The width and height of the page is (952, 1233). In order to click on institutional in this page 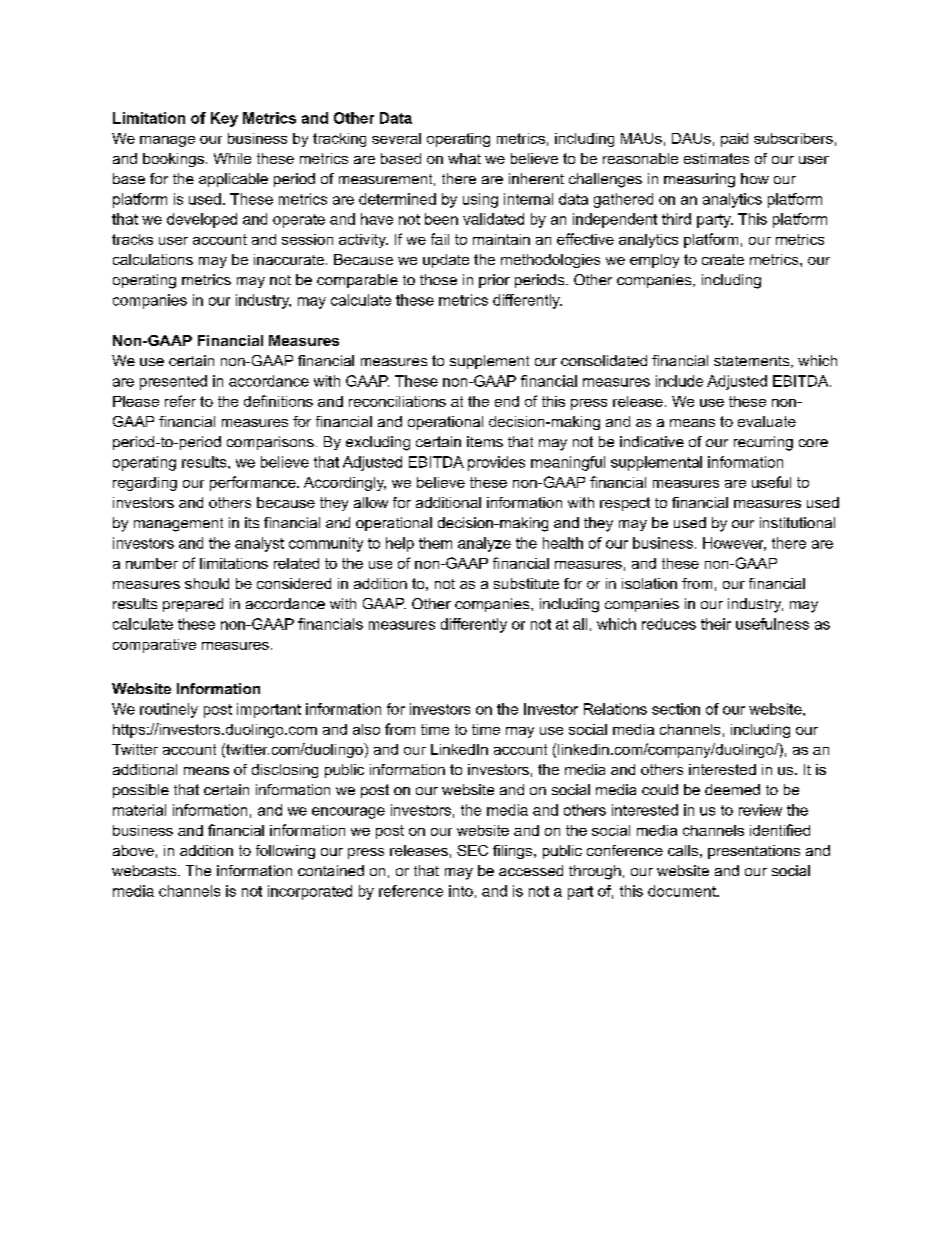, I will do `click(797, 522)`.
